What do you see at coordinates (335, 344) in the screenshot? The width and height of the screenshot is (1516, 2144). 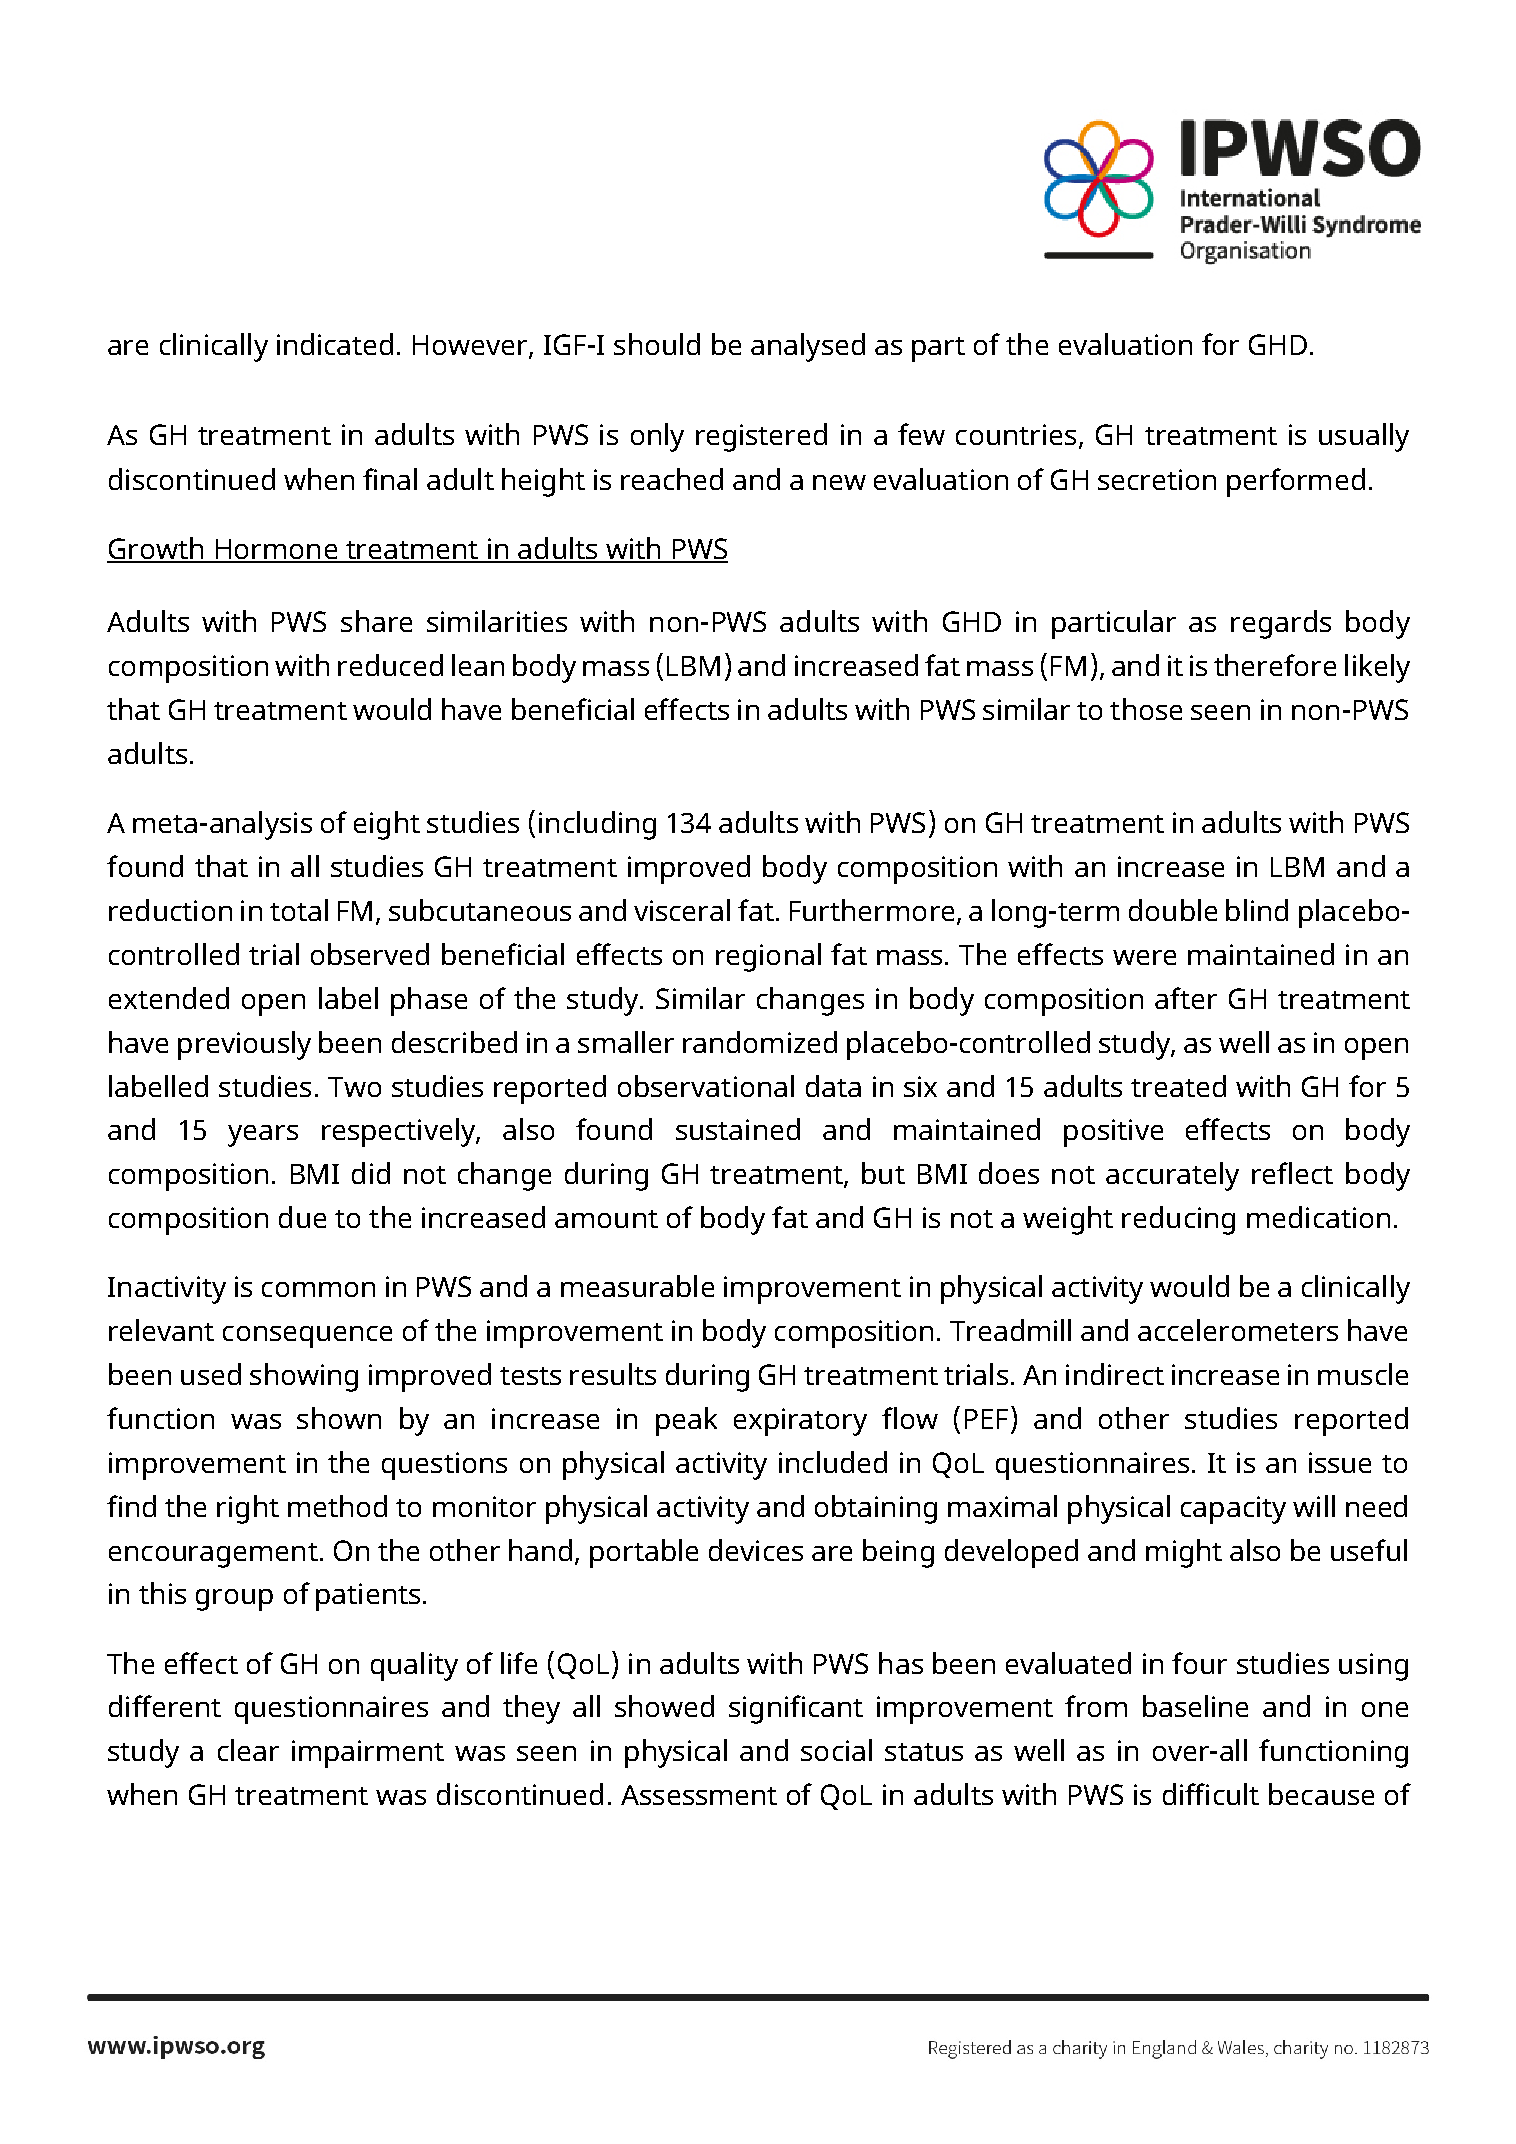 I see `indicated` at bounding box center [335, 344].
